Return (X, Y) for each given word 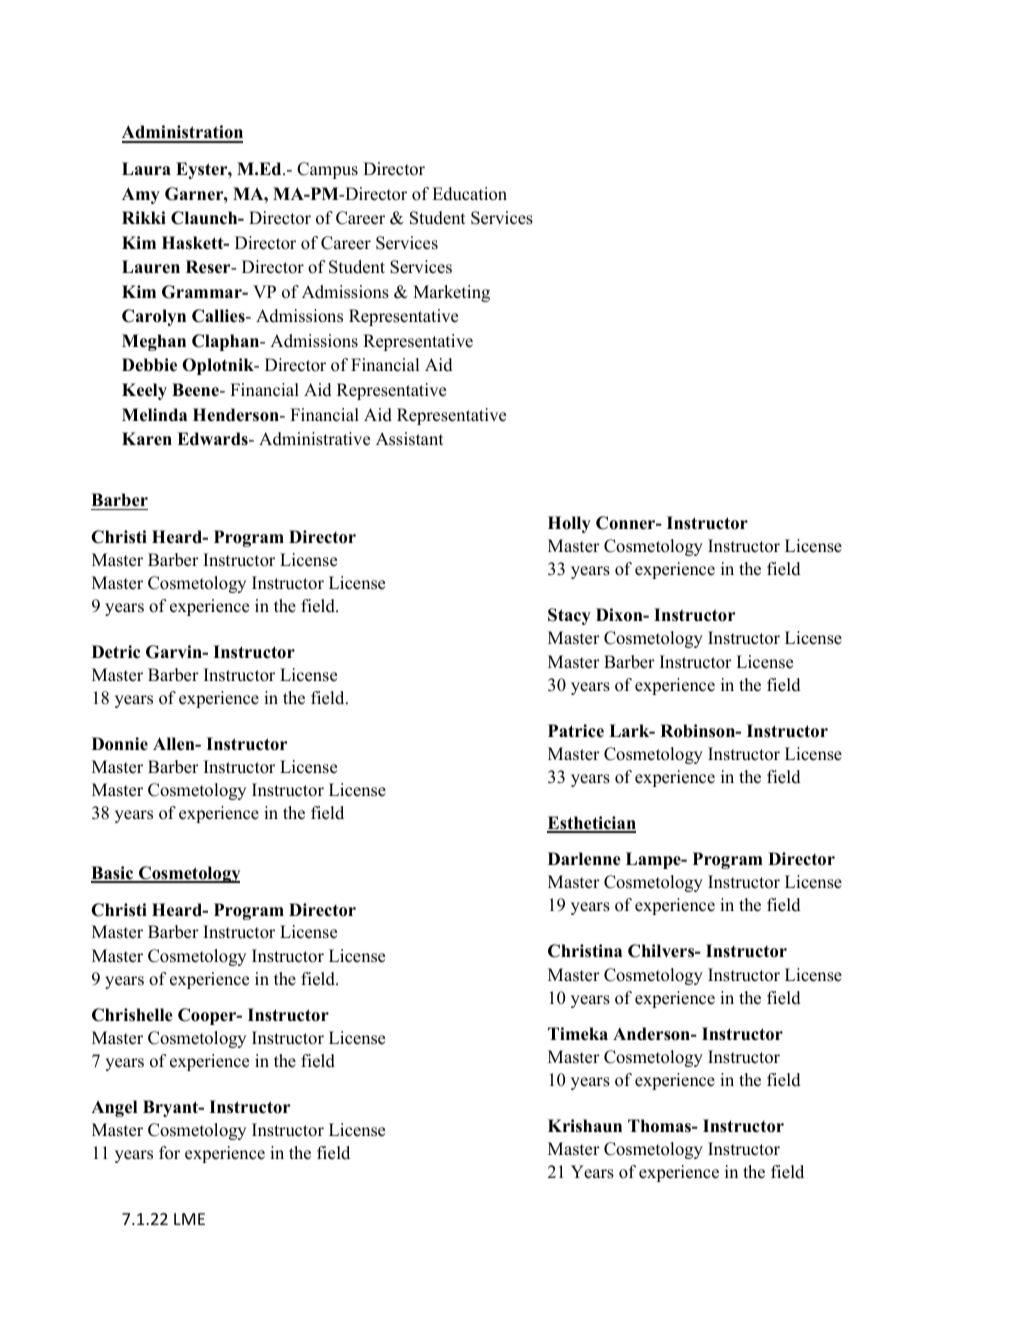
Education (469, 194)
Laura (146, 169)
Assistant (410, 439)
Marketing (451, 293)
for (169, 1153)
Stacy (569, 616)
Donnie (120, 744)
